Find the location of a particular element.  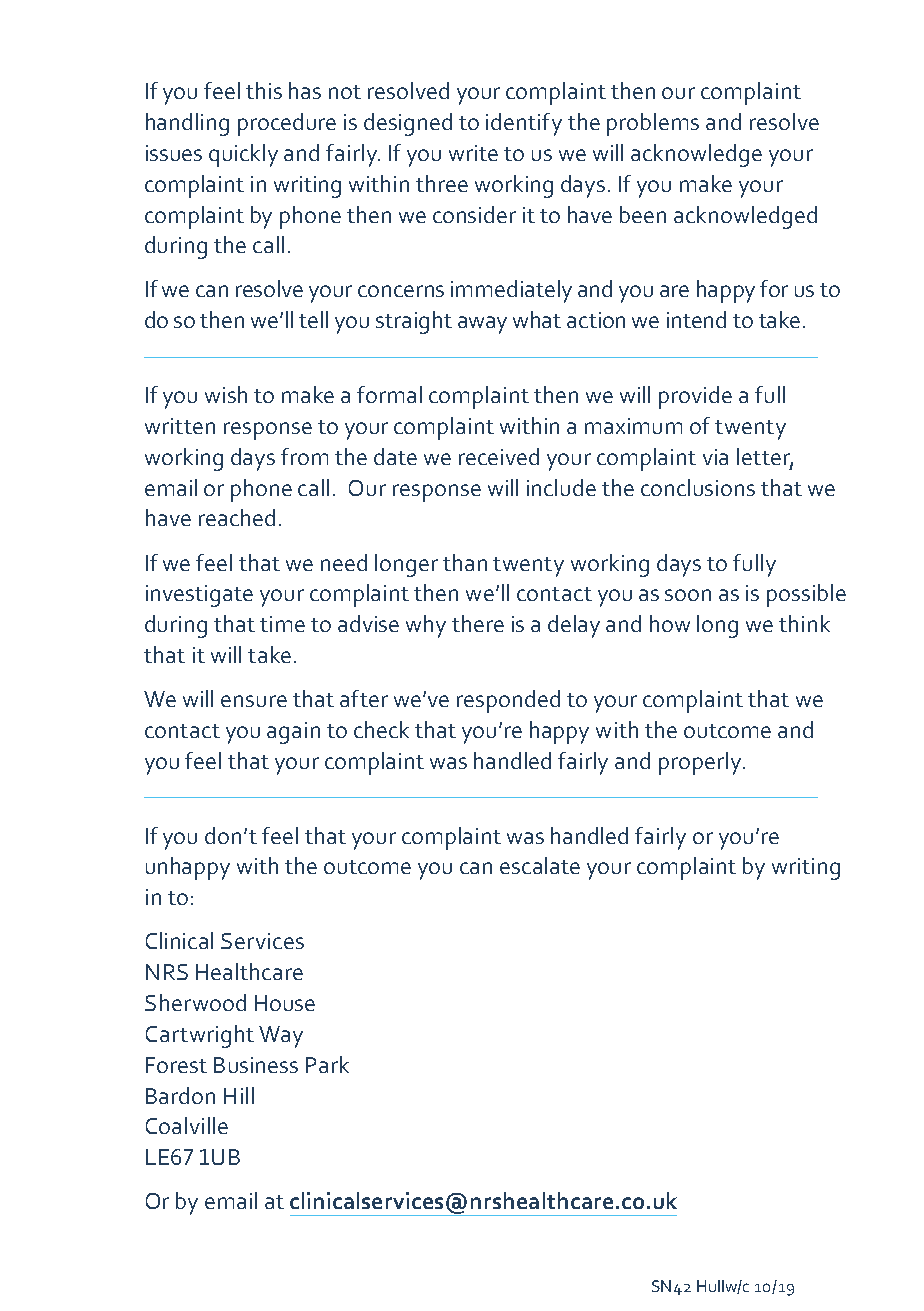

identify is located at coordinates (524, 124).
